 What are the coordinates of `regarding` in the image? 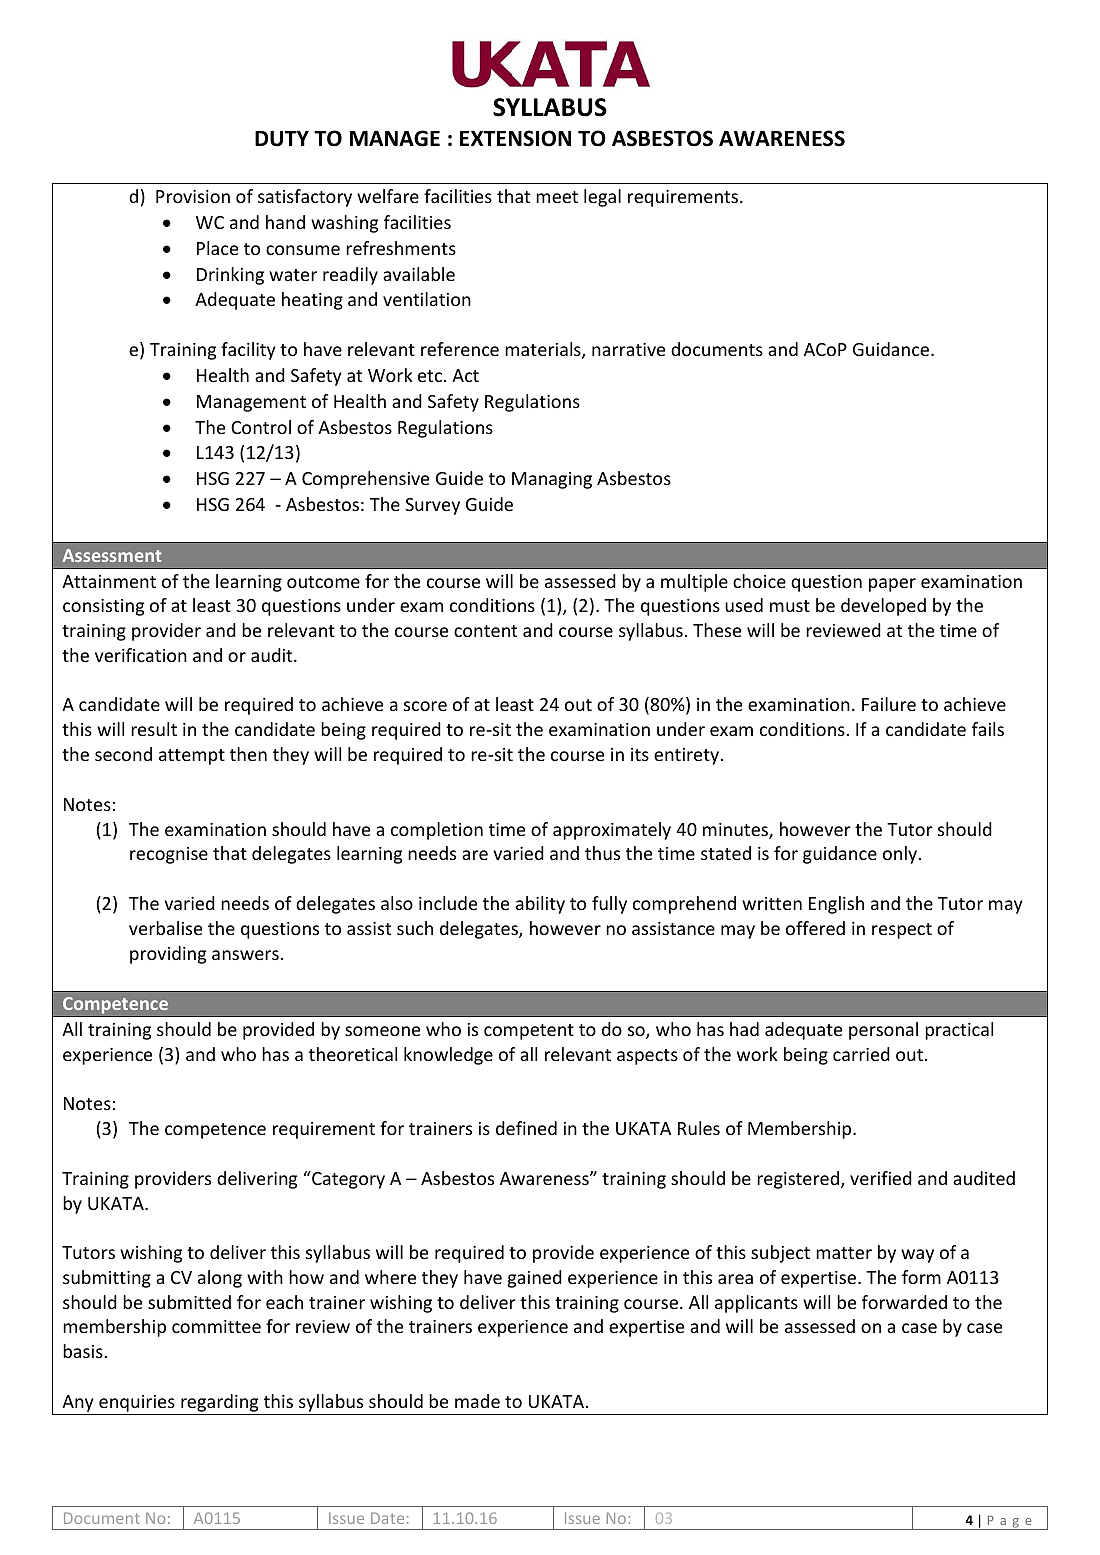 It's located at (220, 1404).
